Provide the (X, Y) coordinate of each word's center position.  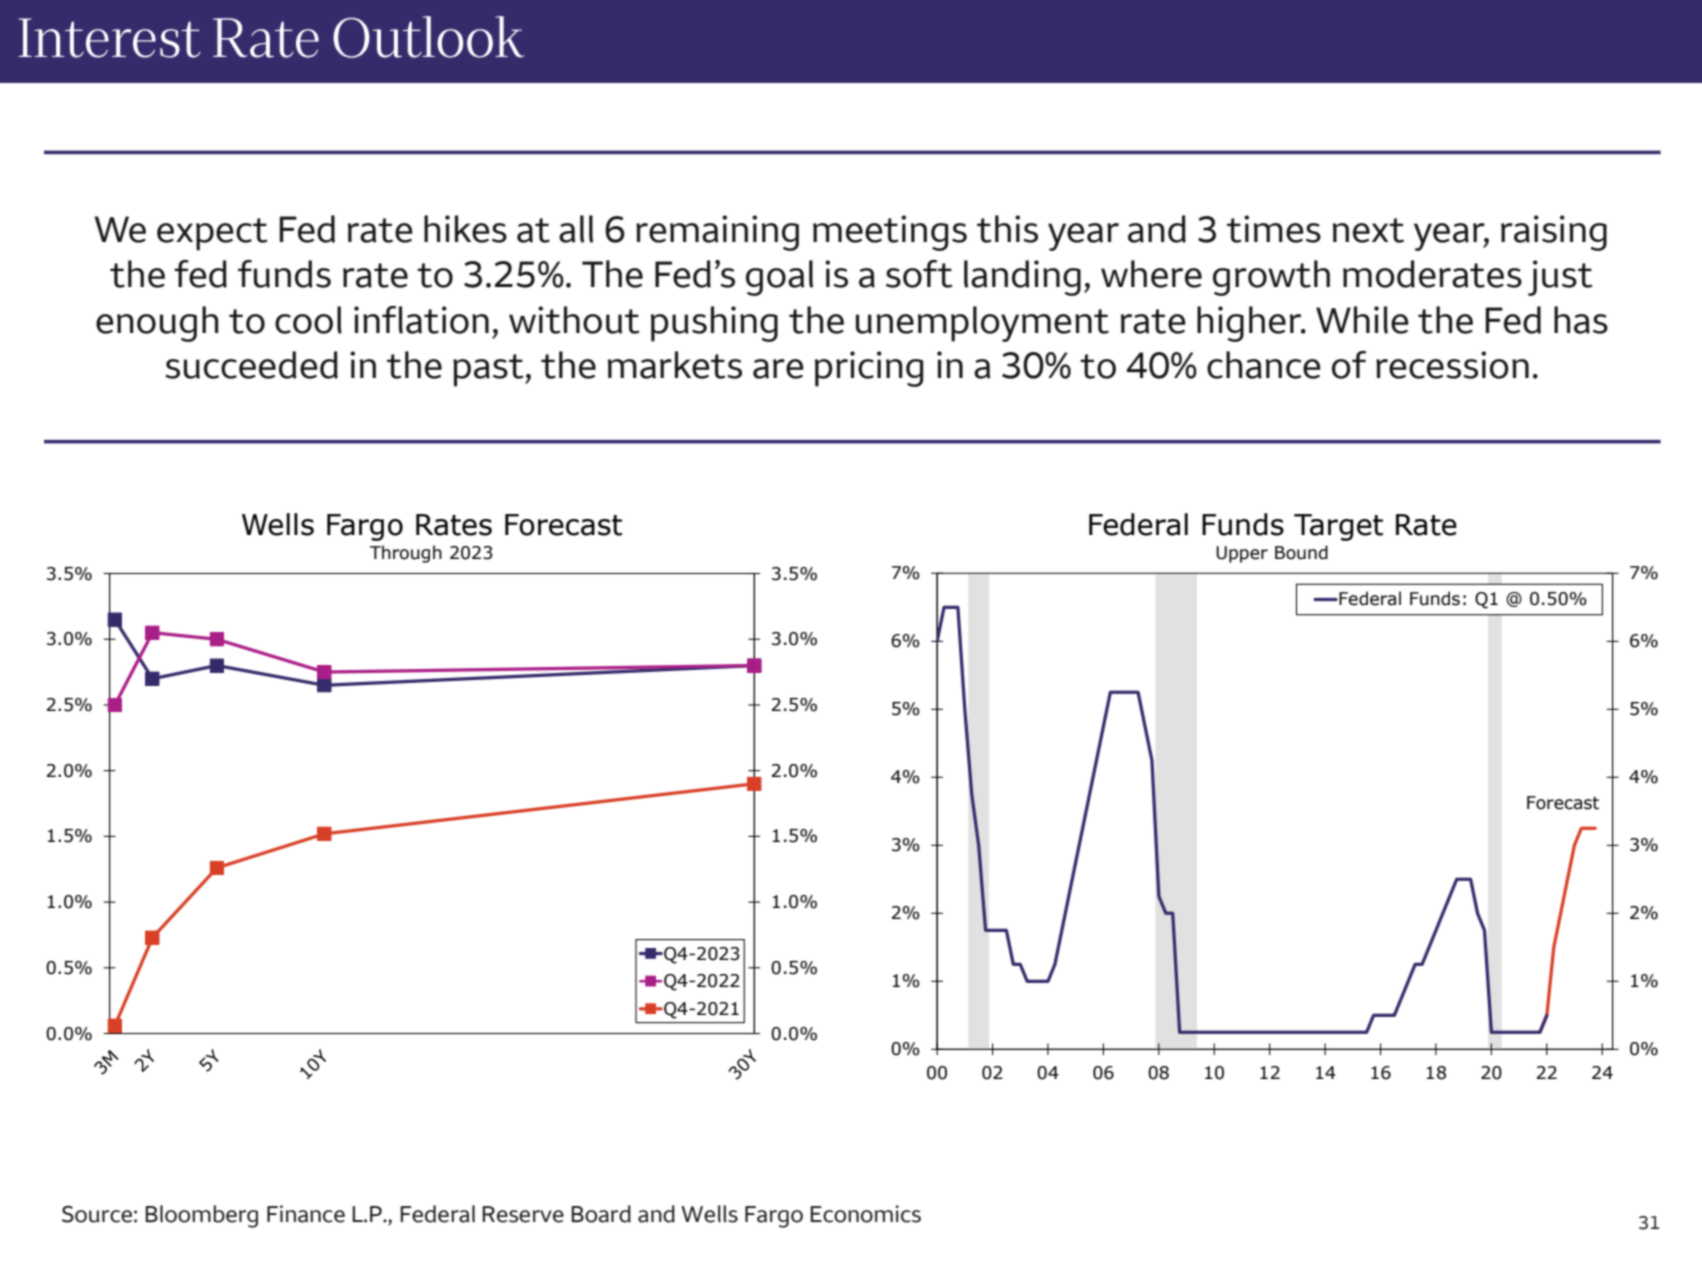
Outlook (429, 37)
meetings (890, 233)
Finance (306, 1214)
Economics (865, 1214)
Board (601, 1214)
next (1368, 230)
